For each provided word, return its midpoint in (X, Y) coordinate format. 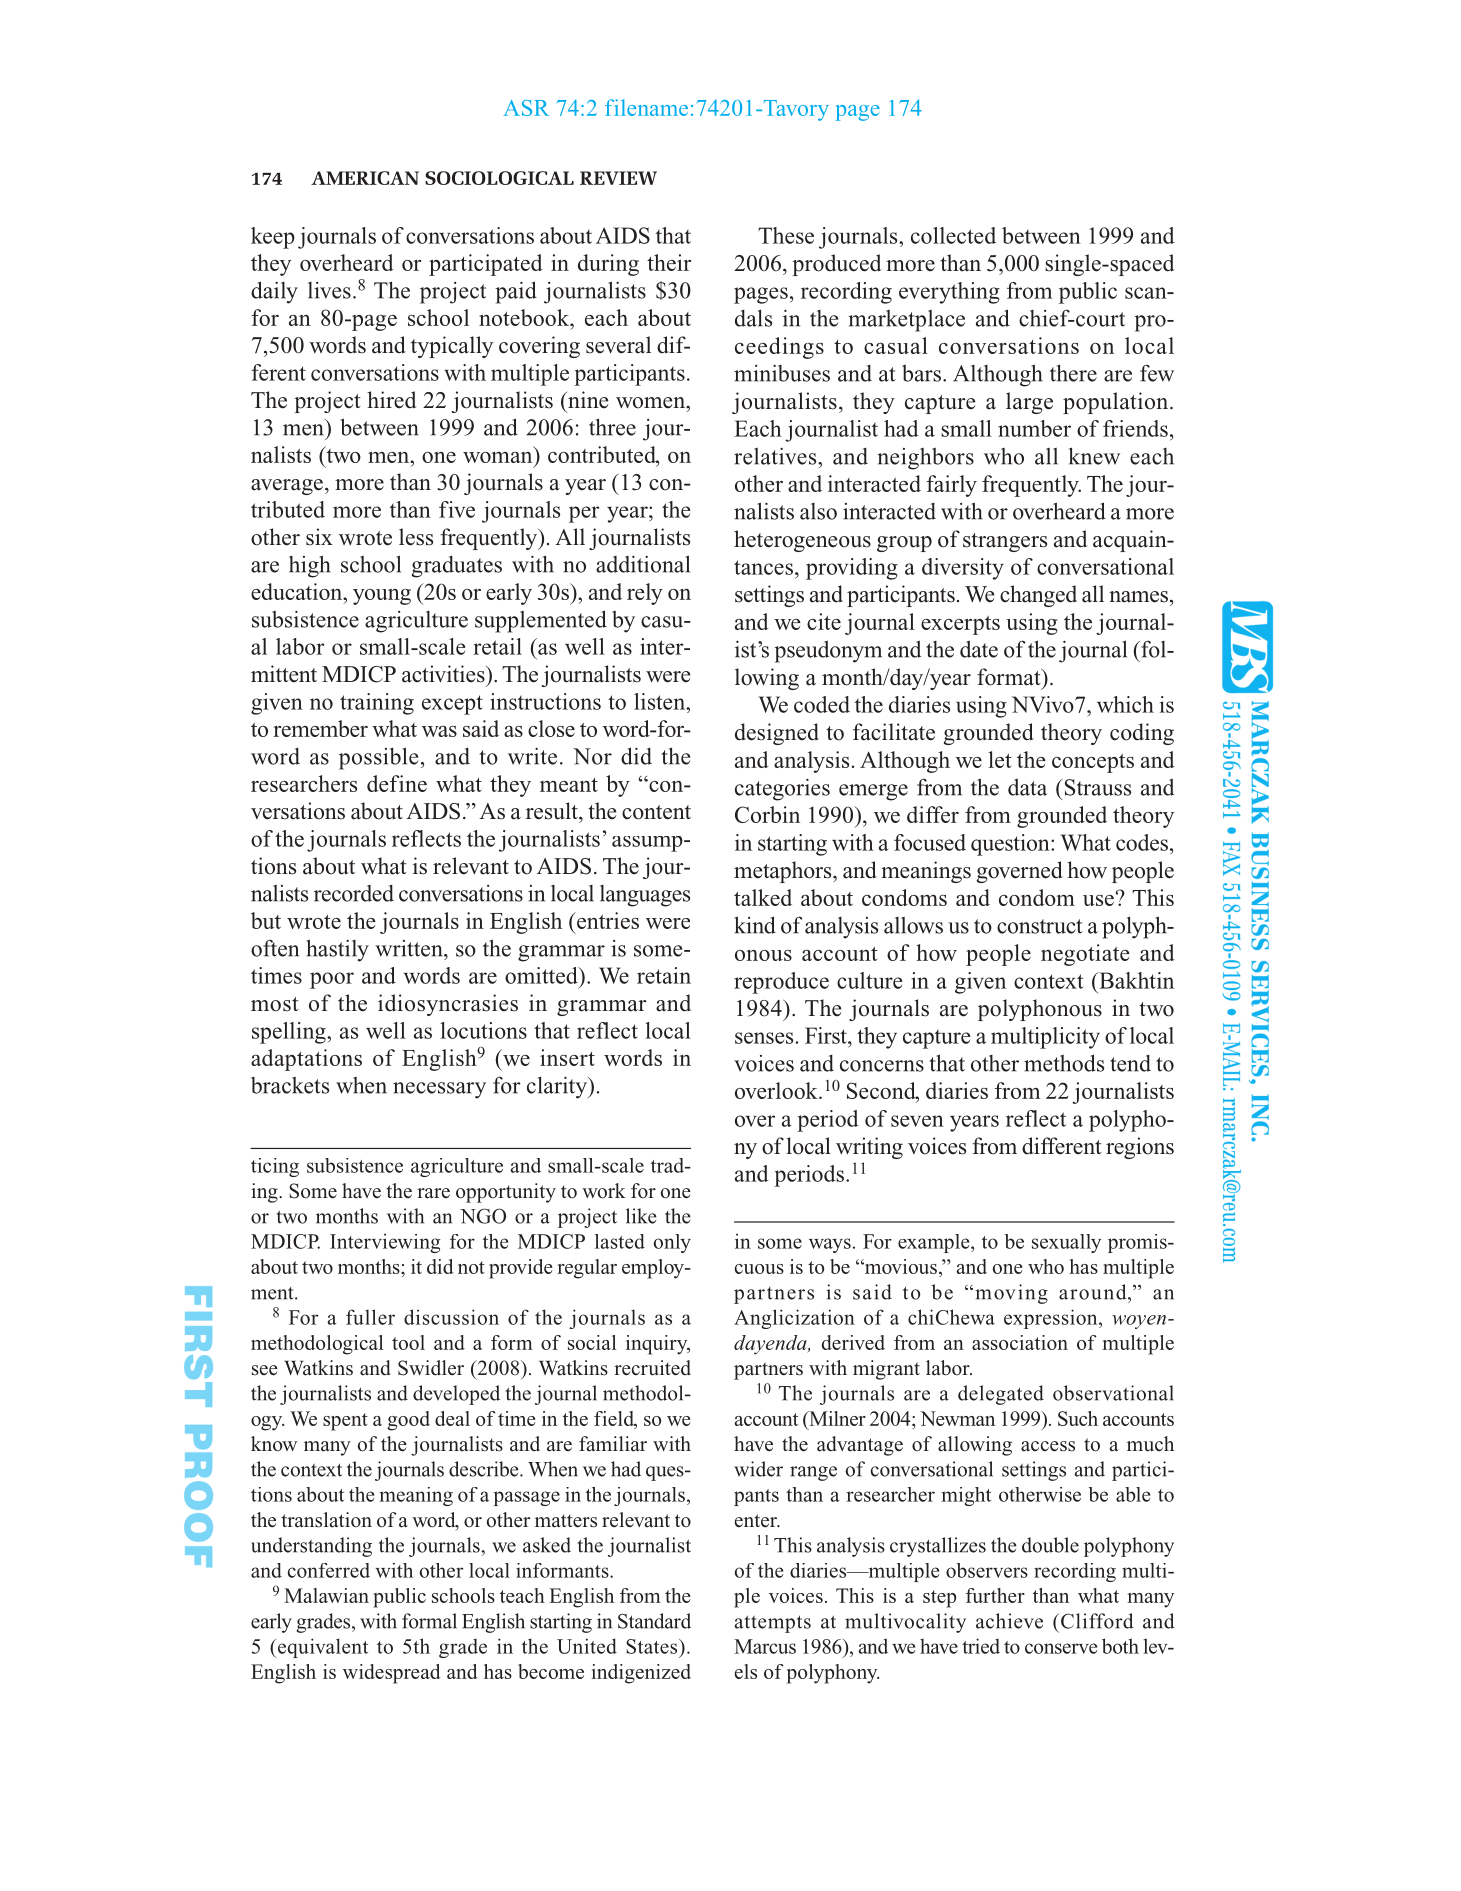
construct (1040, 926)
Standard (654, 1621)
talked (763, 897)
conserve (1061, 1648)
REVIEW (618, 178)
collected (953, 235)
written (410, 948)
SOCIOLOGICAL (499, 178)
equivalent (321, 1648)
